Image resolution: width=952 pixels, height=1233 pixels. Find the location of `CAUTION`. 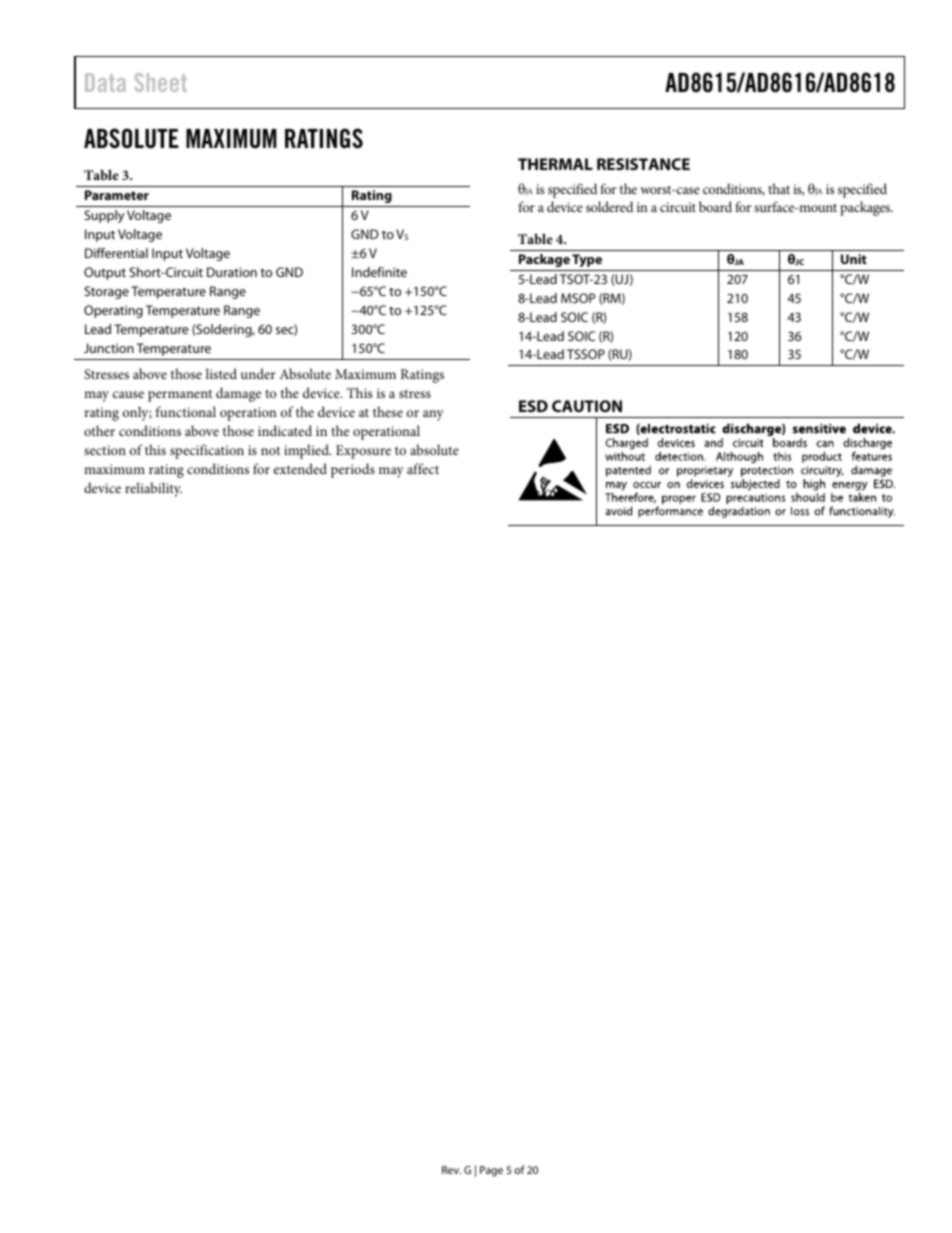

CAUTION is located at coordinates (587, 406).
